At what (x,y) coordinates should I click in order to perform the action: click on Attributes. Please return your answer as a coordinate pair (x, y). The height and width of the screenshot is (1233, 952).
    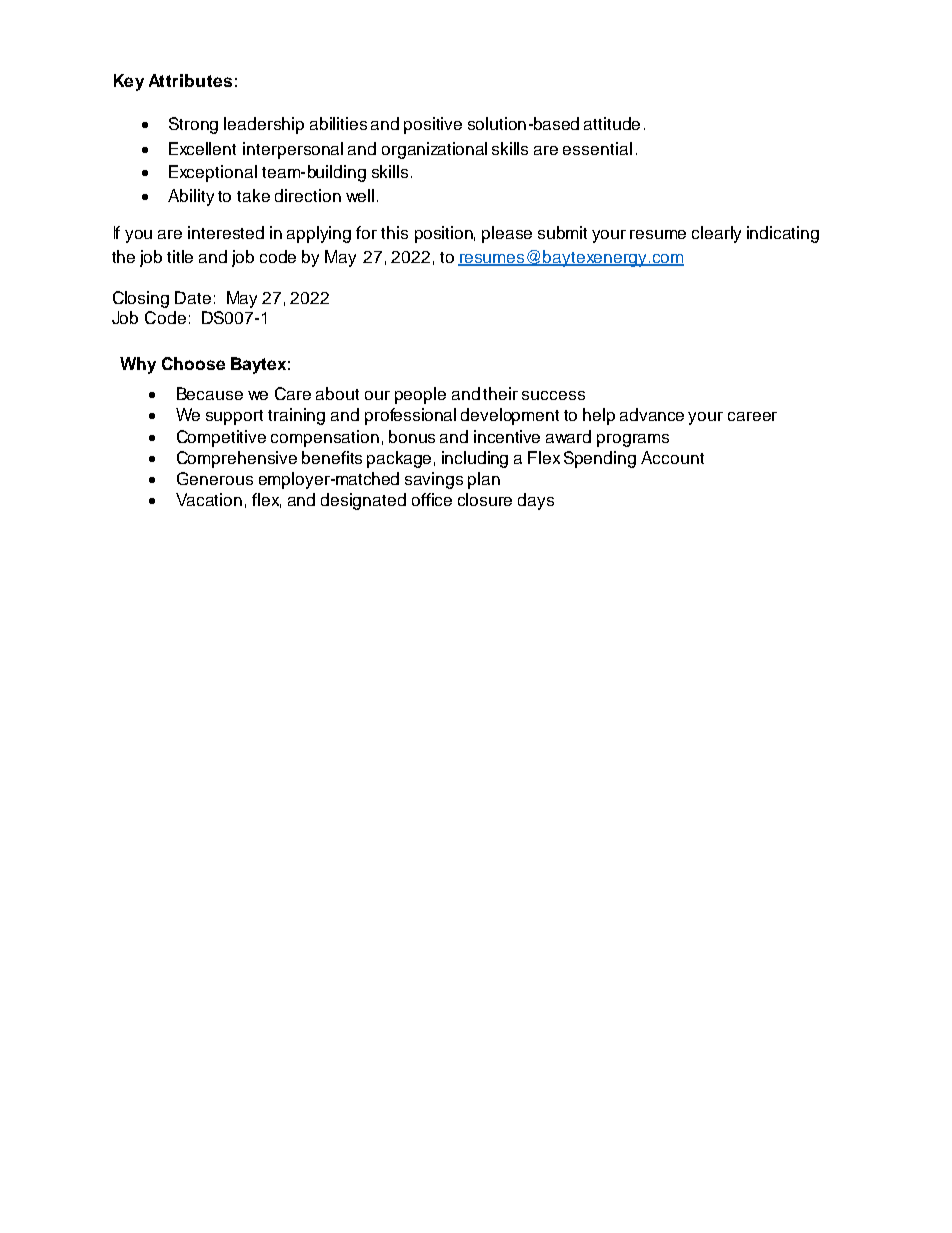
    Looking at the image, I should click on (190, 80).
